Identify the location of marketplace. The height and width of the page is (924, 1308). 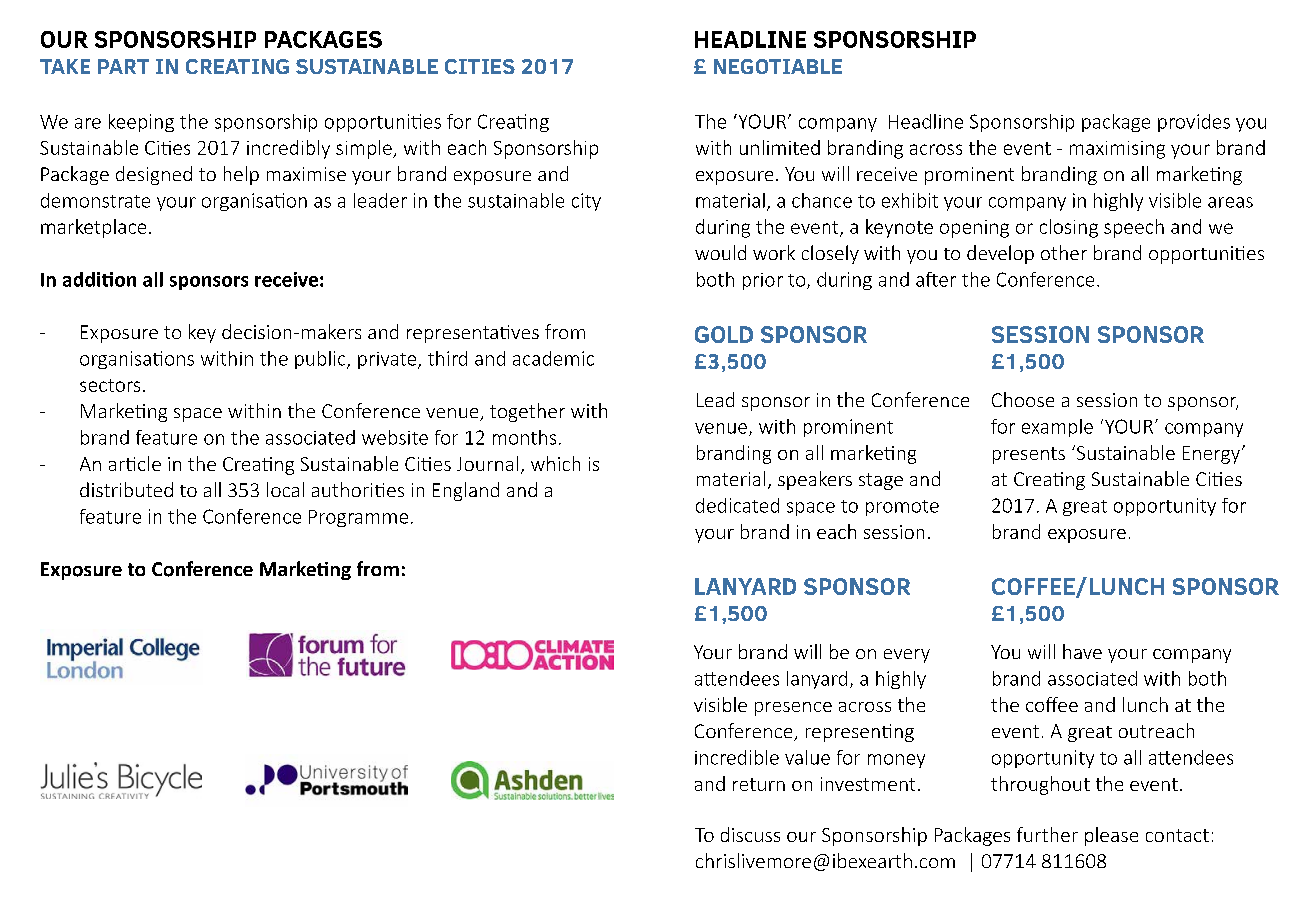
(93, 228).
